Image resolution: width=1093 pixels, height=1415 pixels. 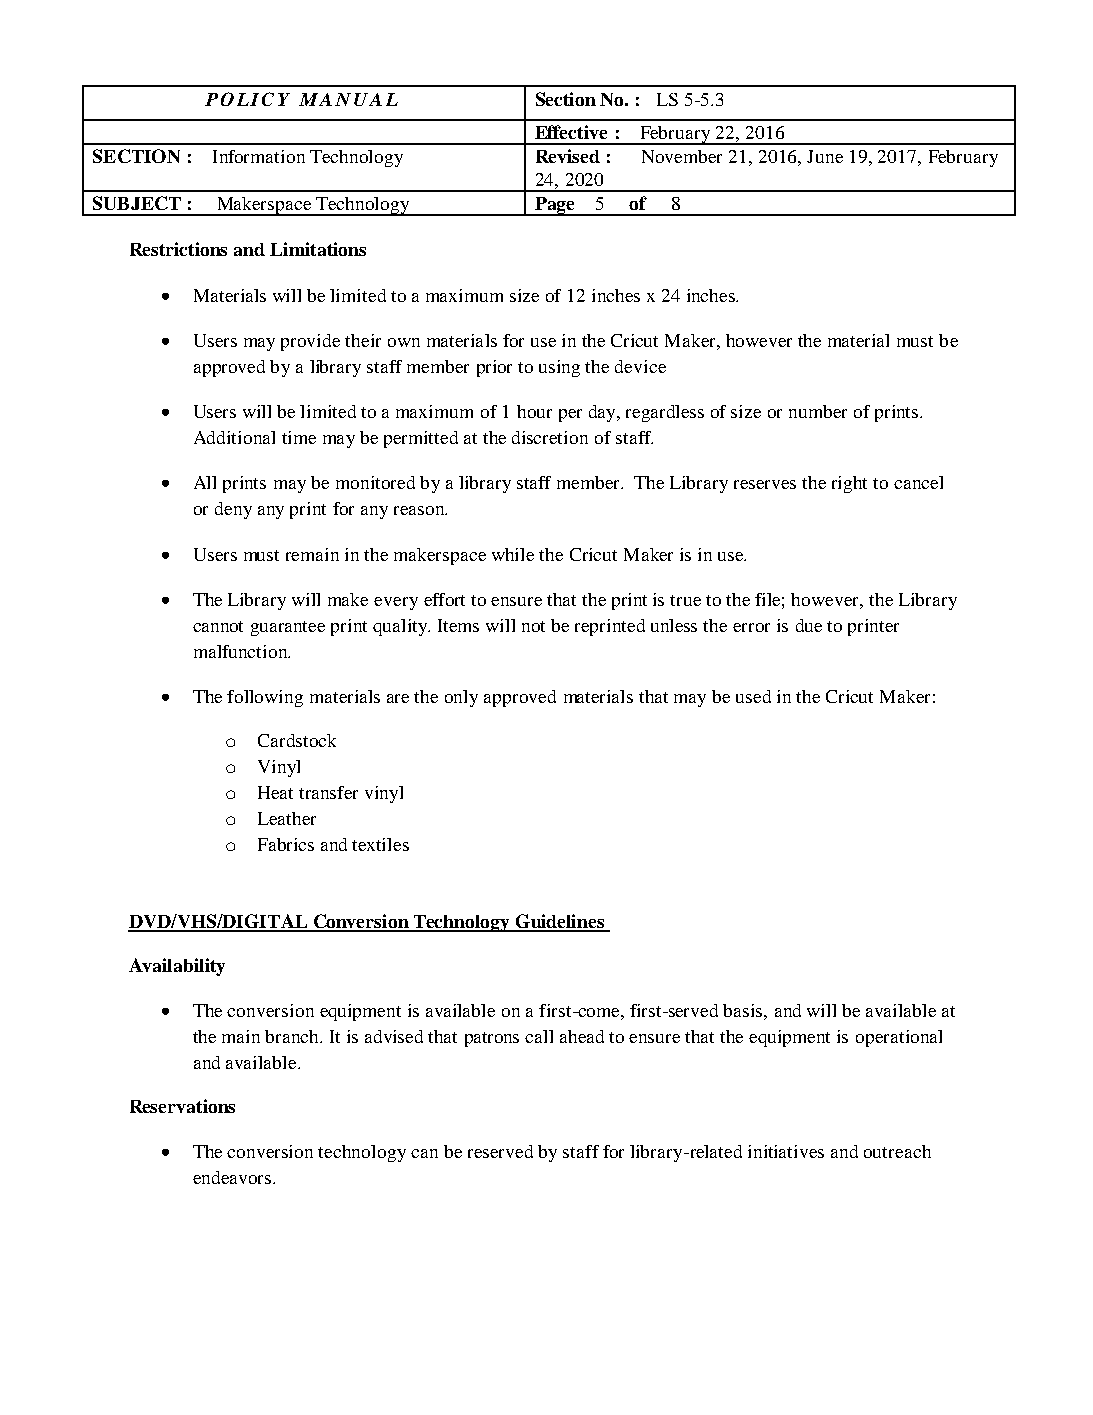 I want to click on Fabrics, so click(x=286, y=844).
